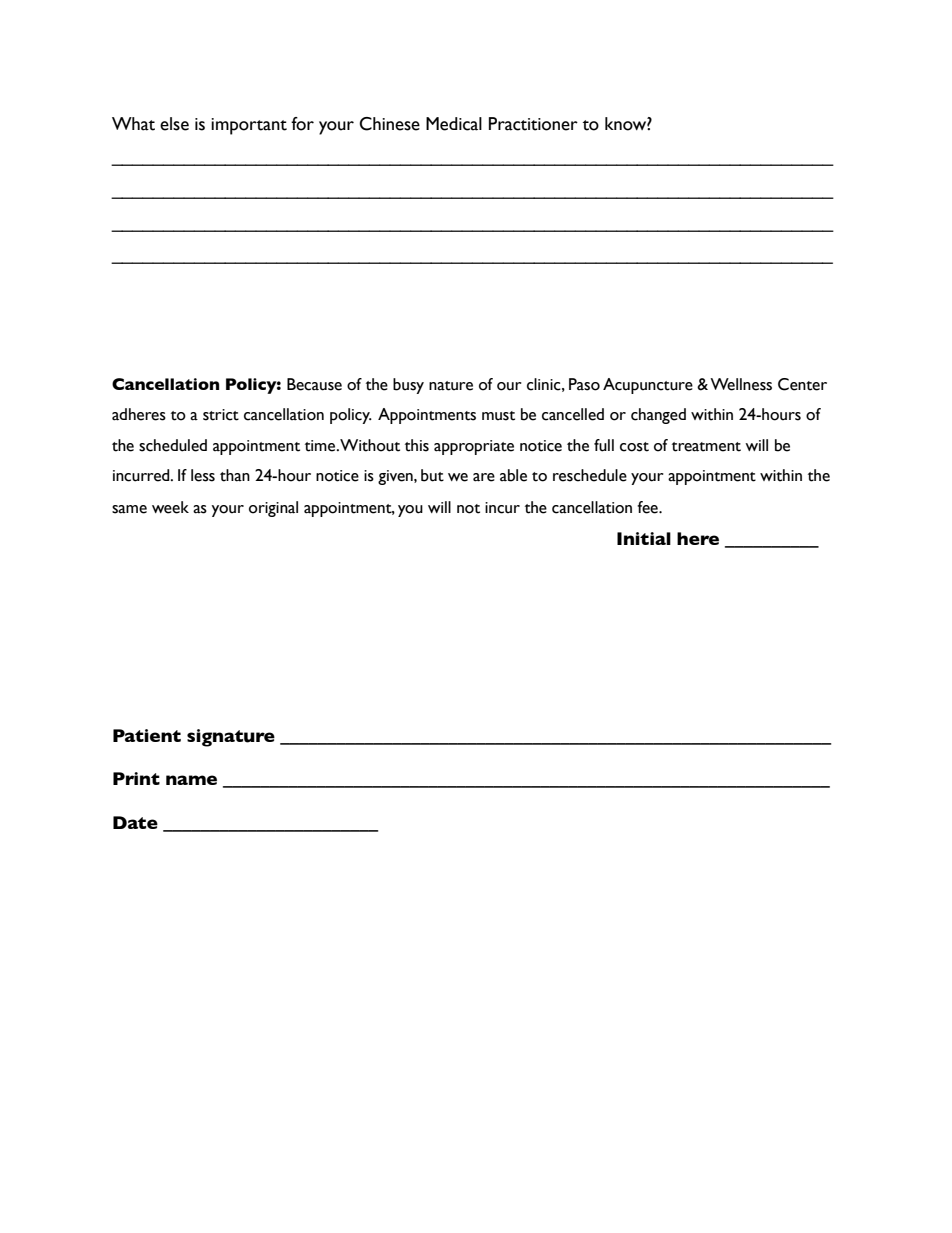 This screenshot has width=952, height=1233. I want to click on less, so click(203, 475).
